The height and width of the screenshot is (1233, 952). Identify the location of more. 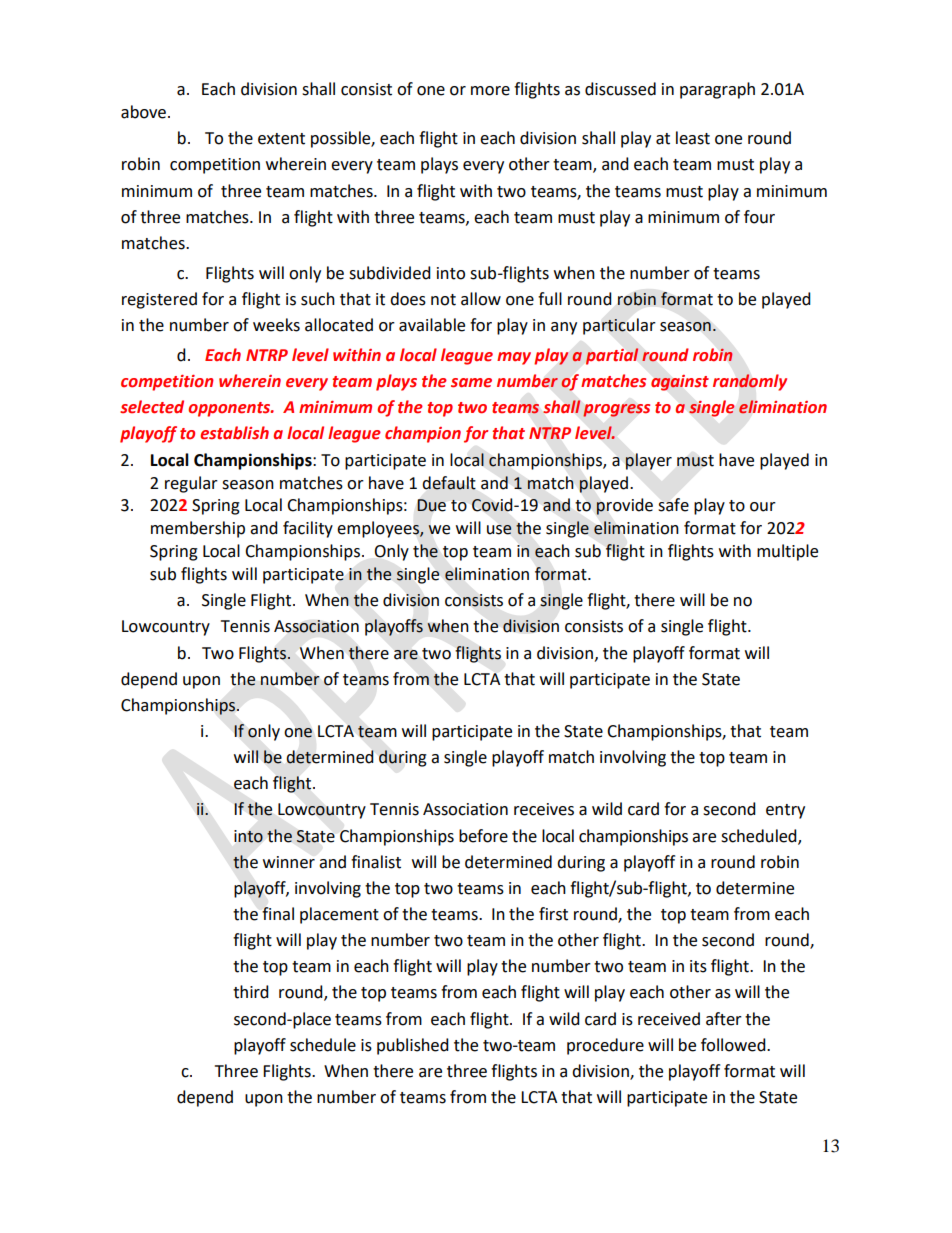
(490, 91).
